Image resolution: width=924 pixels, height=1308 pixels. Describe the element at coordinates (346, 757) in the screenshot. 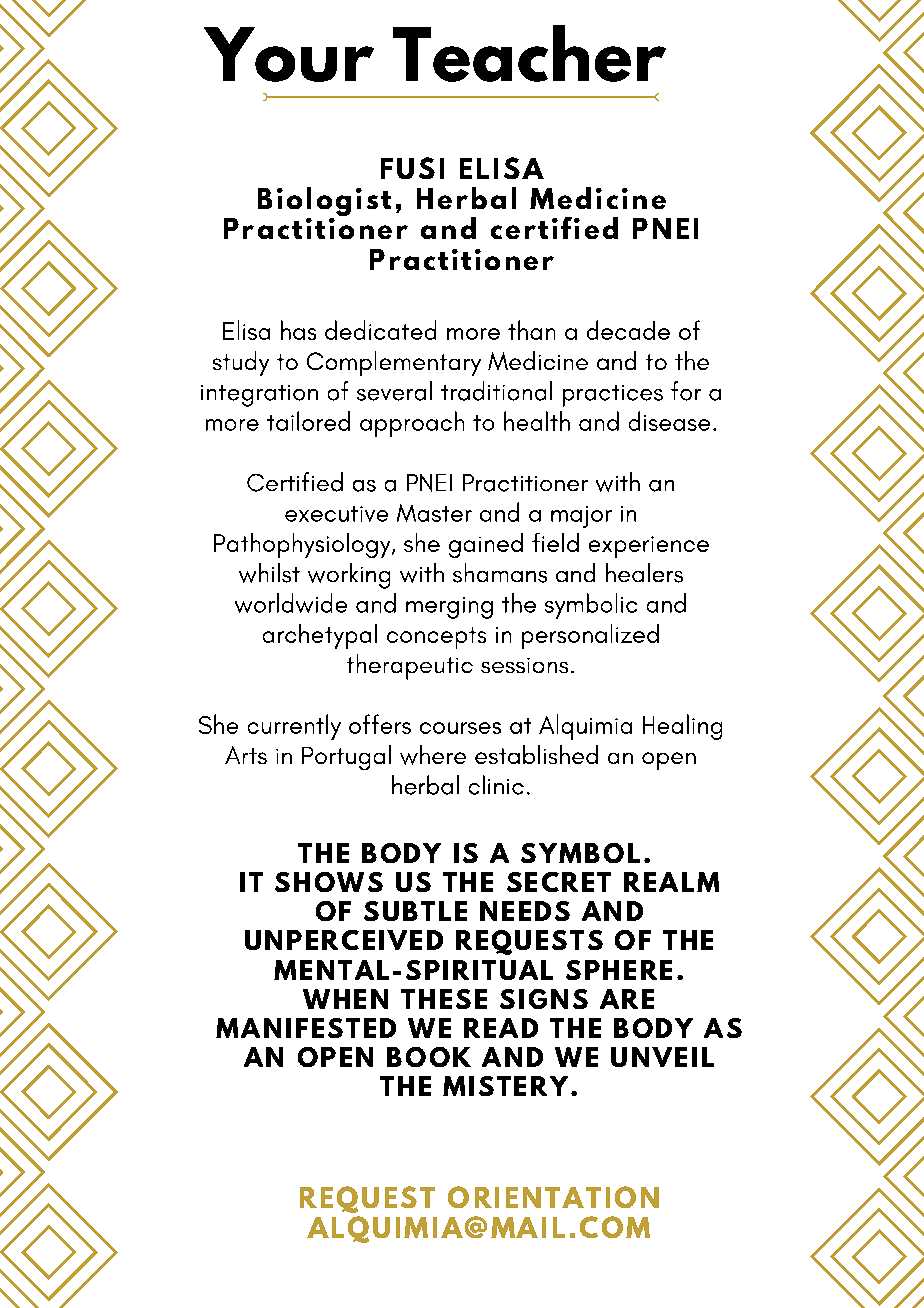

I see `Portugal` at that location.
